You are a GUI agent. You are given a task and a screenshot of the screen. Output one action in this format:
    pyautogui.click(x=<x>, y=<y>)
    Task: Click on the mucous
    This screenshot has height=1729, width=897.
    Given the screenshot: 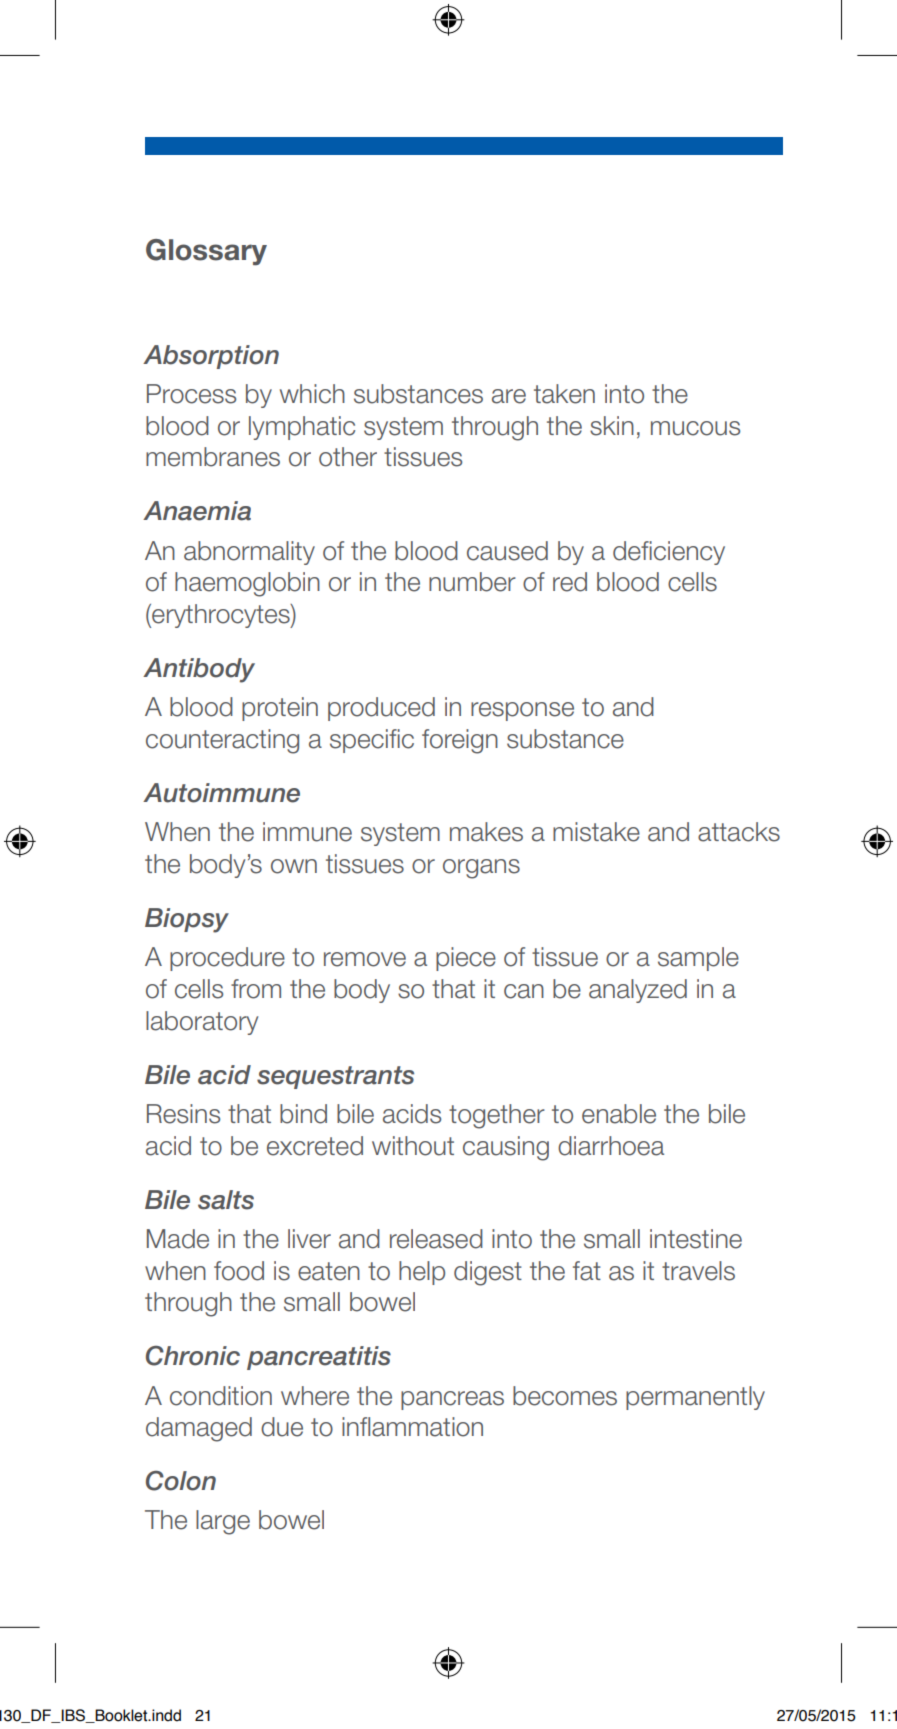 What is the action you would take?
    pyautogui.click(x=695, y=428)
